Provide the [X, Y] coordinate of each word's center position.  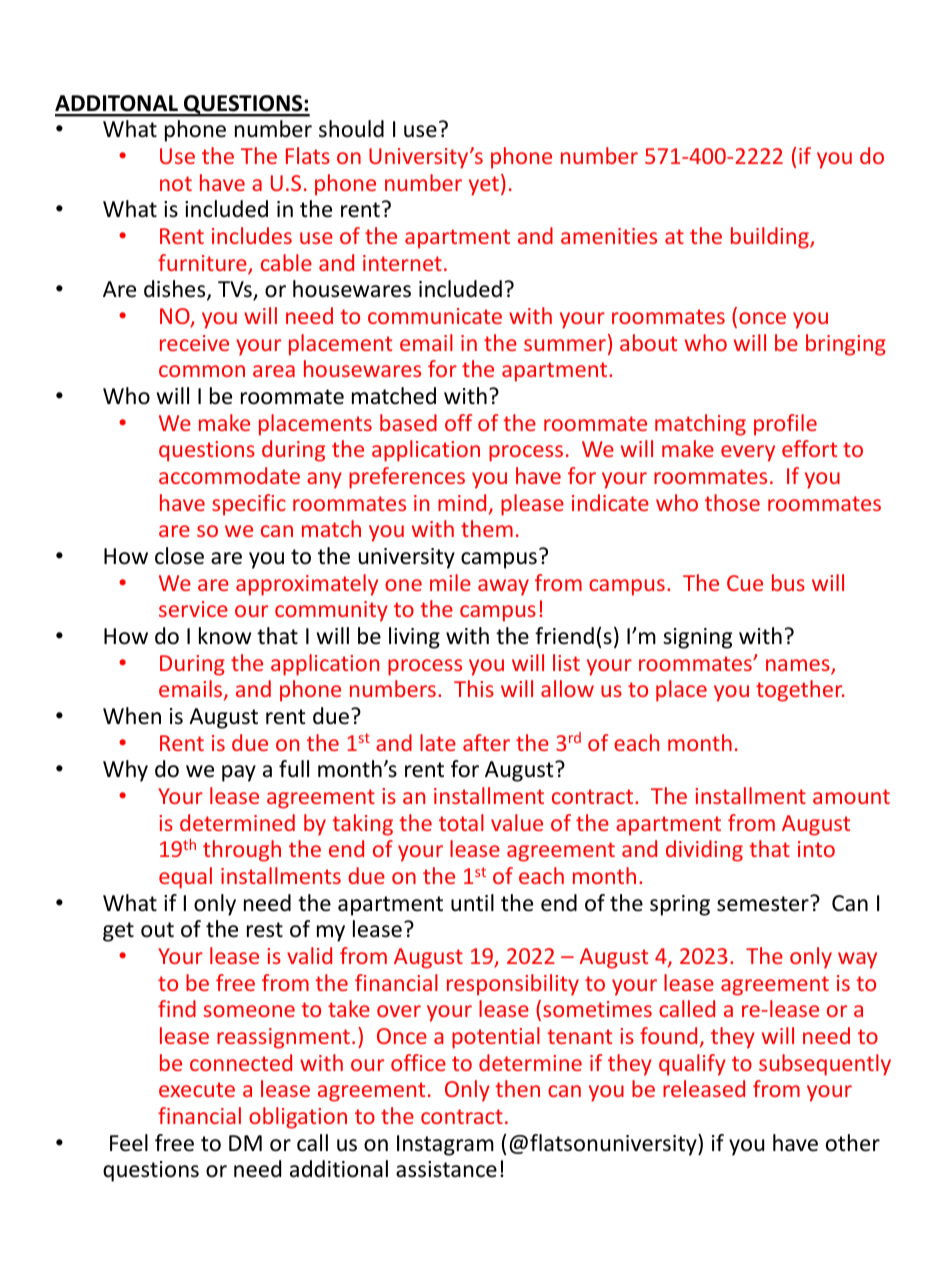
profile [785, 425]
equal [185, 878]
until [472, 903]
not [176, 183]
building [771, 238]
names [799, 666]
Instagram [445, 1145]
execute [197, 1089]
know [225, 636]
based [408, 422]
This [474, 688]
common [202, 371]
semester [764, 903]
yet [484, 186]
